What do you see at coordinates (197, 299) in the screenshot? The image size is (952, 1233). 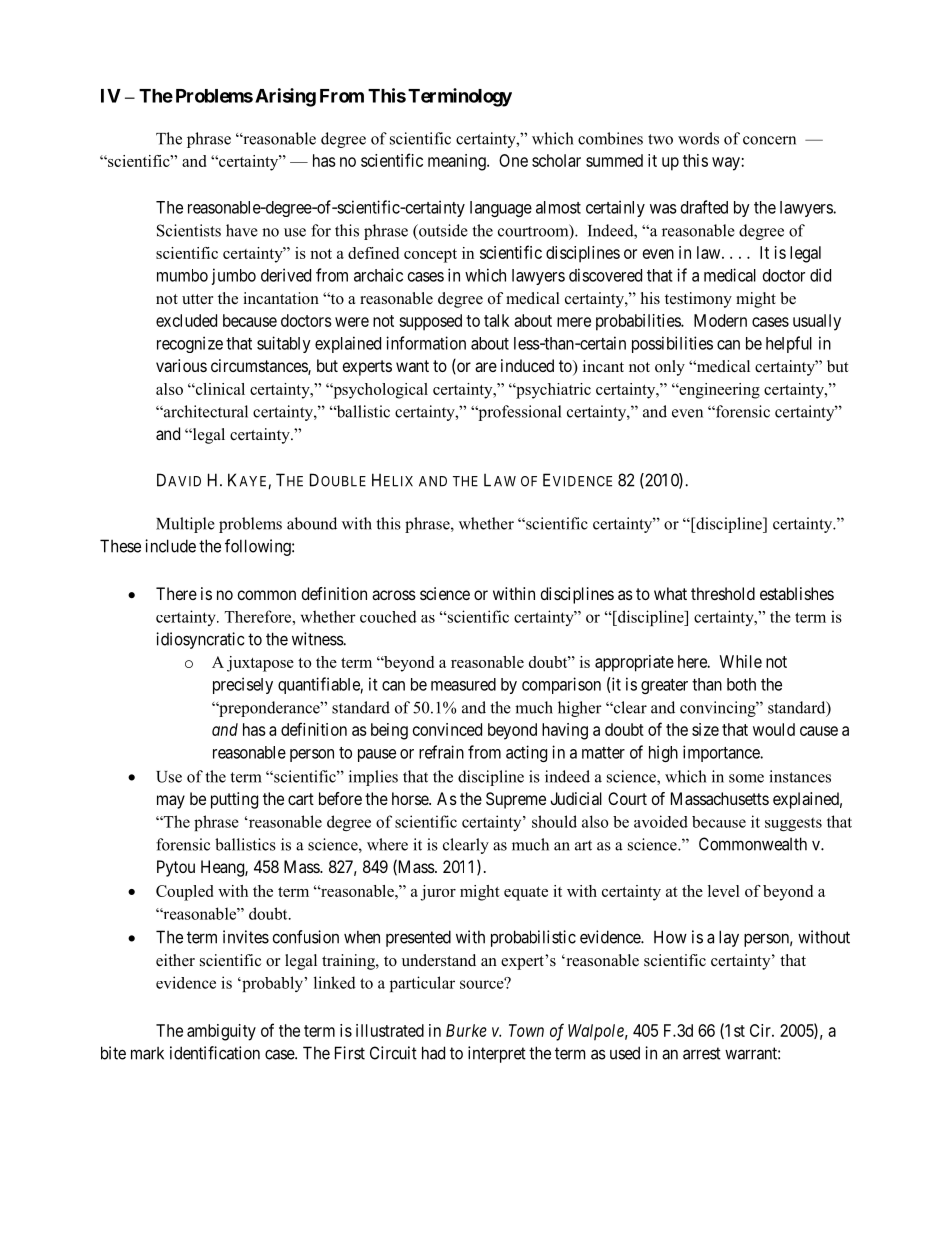 I see `utter` at bounding box center [197, 299].
